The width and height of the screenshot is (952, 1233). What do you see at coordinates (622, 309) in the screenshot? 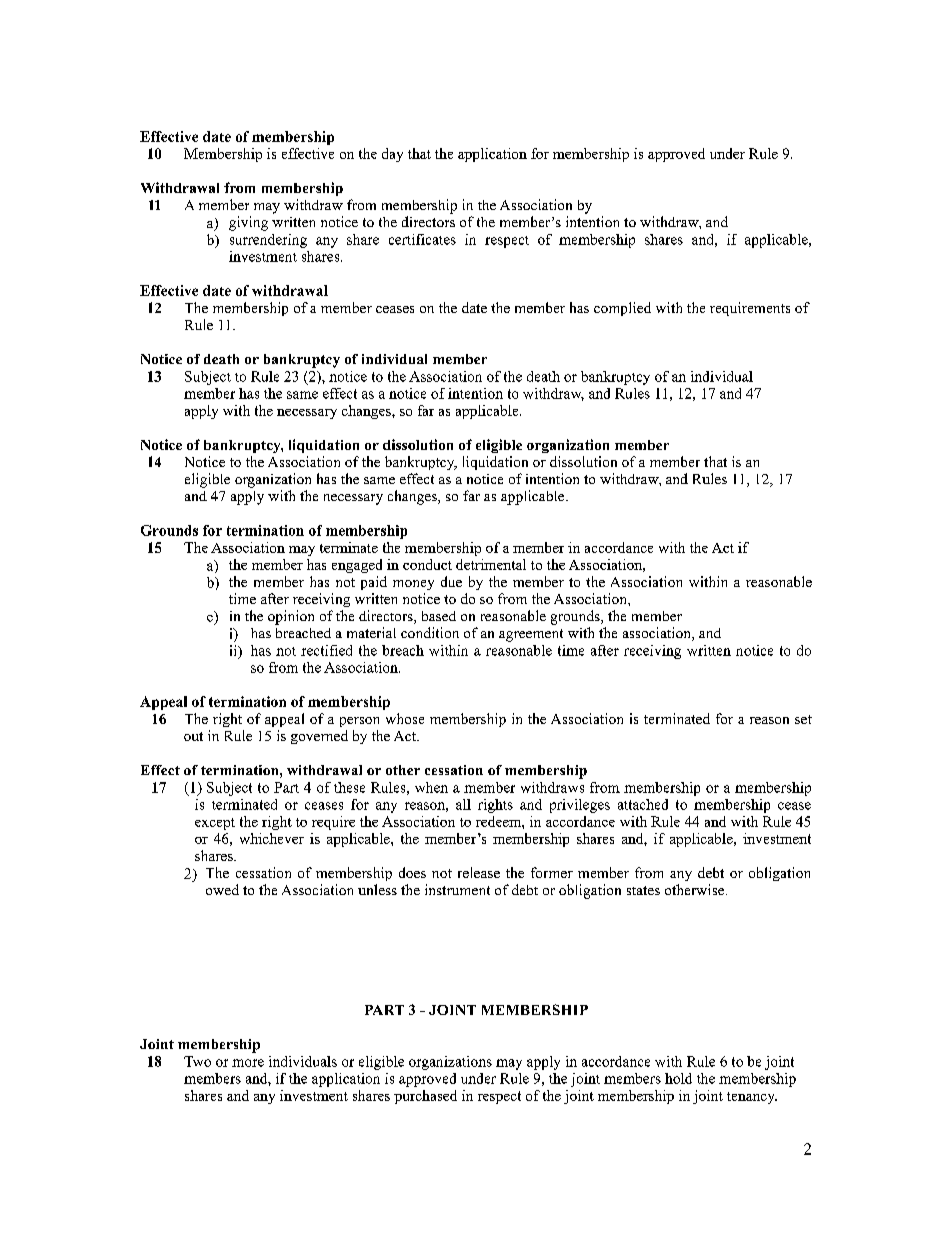
I see `complied` at bounding box center [622, 309].
